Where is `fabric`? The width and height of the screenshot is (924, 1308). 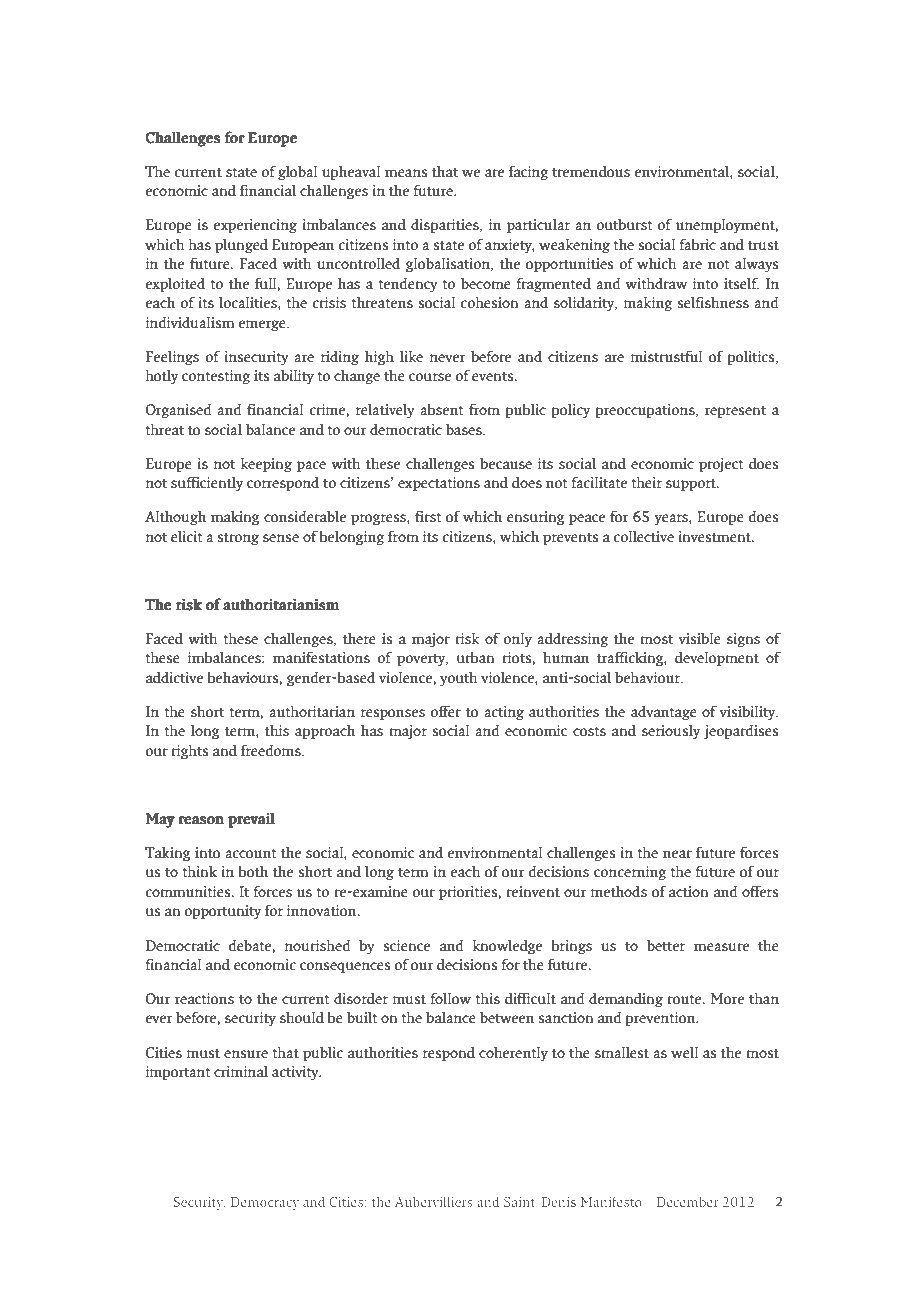
fabric is located at coordinates (698, 244).
